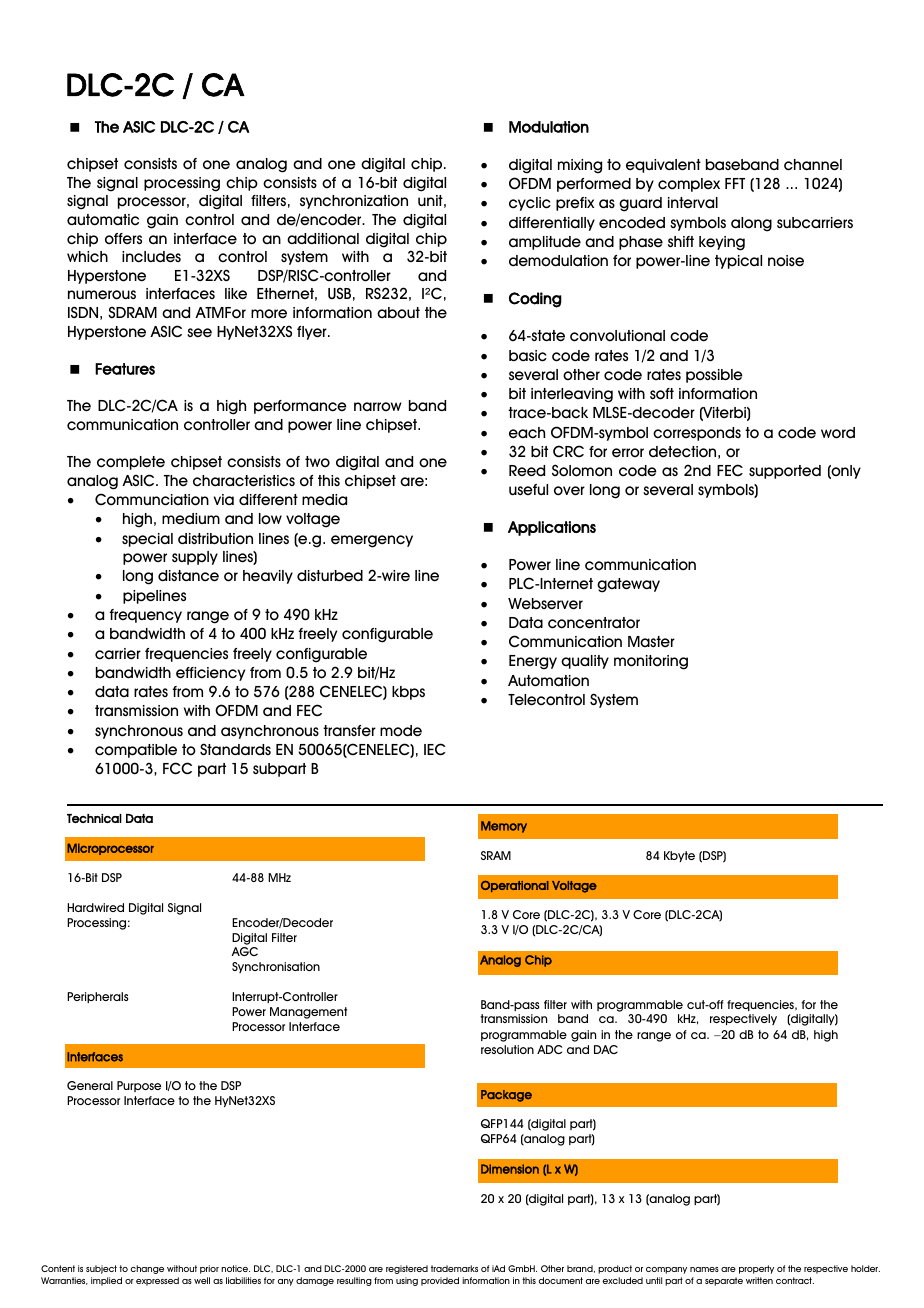 This image has height=1308, width=924. Describe the element at coordinates (147, 540) in the image. I see `special` at that location.
